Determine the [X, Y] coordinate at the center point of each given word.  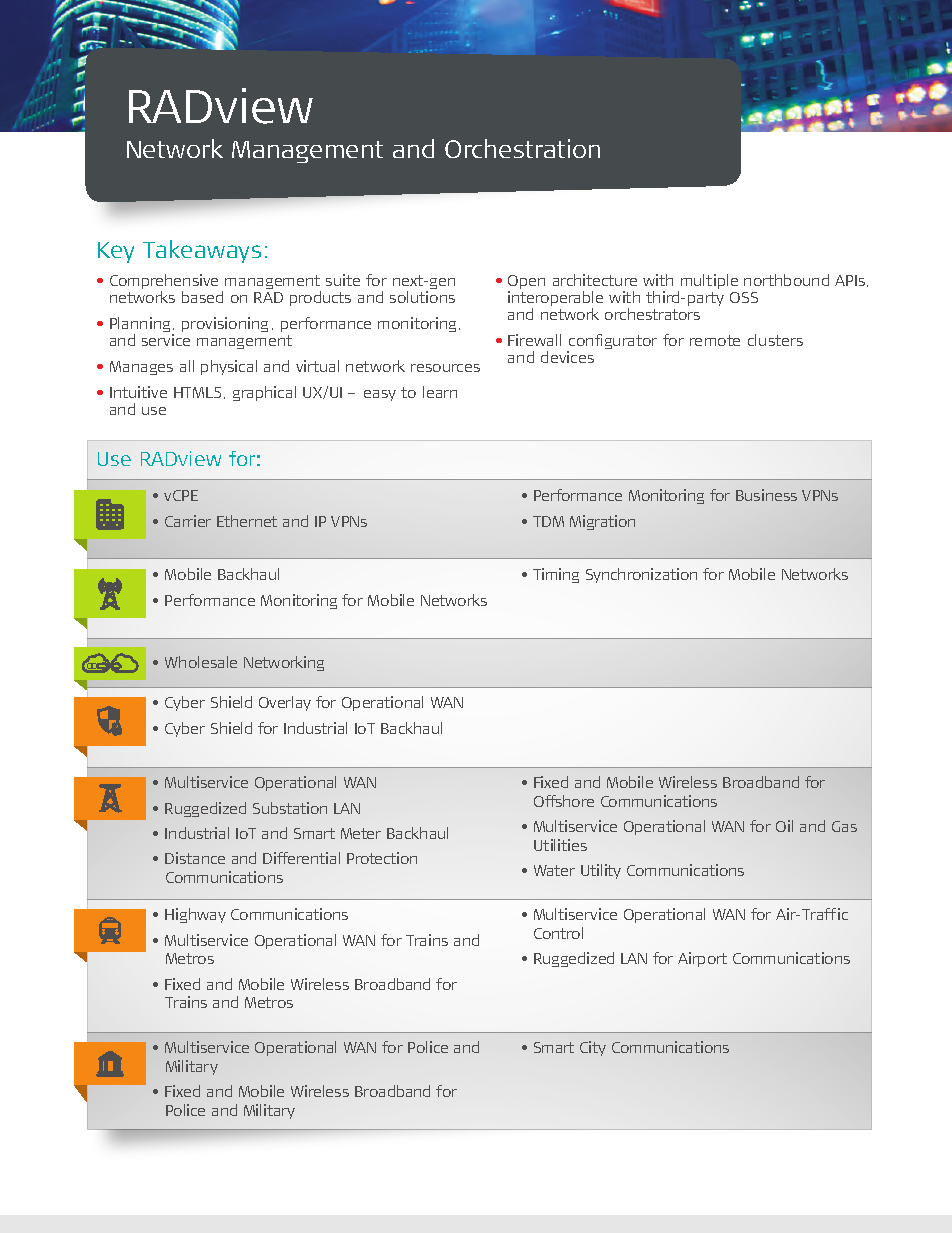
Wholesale [201, 662]
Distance [195, 858]
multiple [709, 283]
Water [554, 870]
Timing [556, 575]
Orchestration [522, 148]
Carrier [188, 521]
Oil [784, 826]
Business [766, 495]
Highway [195, 915]
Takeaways [202, 251]
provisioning [225, 324]
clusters [775, 340]
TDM [548, 521]
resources [445, 368]
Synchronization [641, 575]
